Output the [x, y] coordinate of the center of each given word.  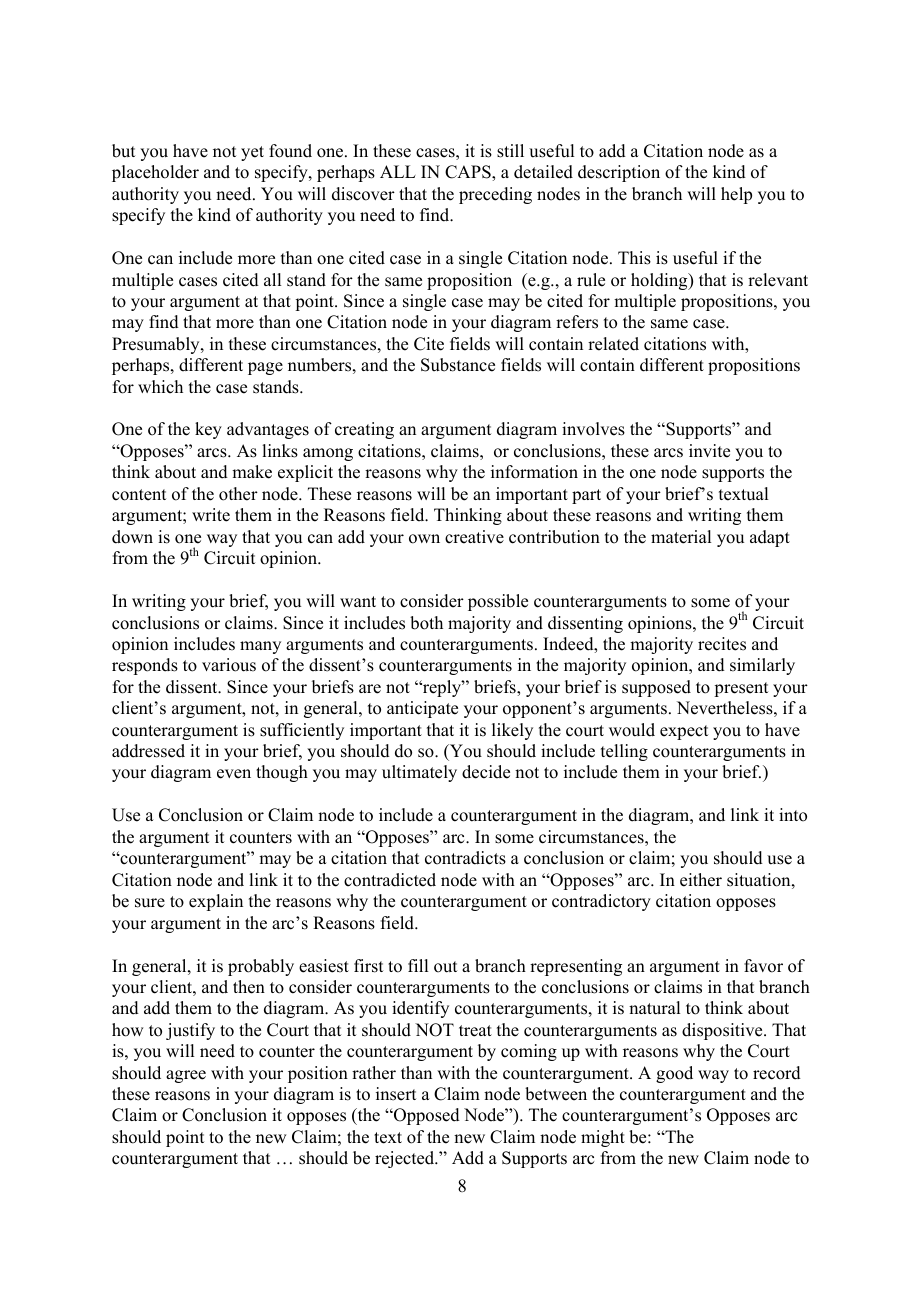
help [736, 195]
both [426, 623]
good [674, 1074]
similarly [762, 666]
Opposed [426, 1116]
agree [186, 1076]
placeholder [155, 173]
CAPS [469, 172]
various [229, 665]
